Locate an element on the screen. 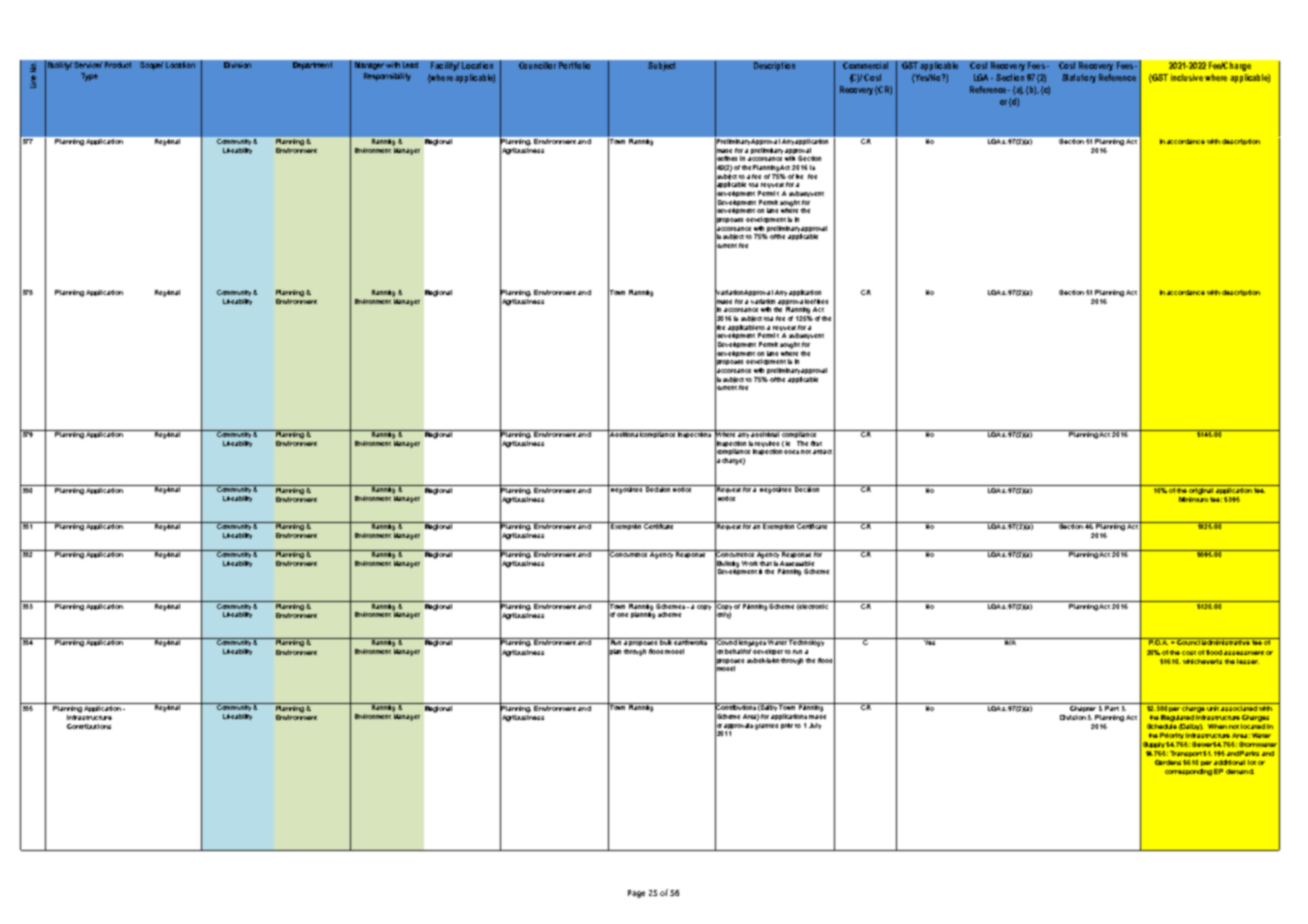 This screenshot has width=1308, height=924. Statutory is located at coordinates (1079, 78).
